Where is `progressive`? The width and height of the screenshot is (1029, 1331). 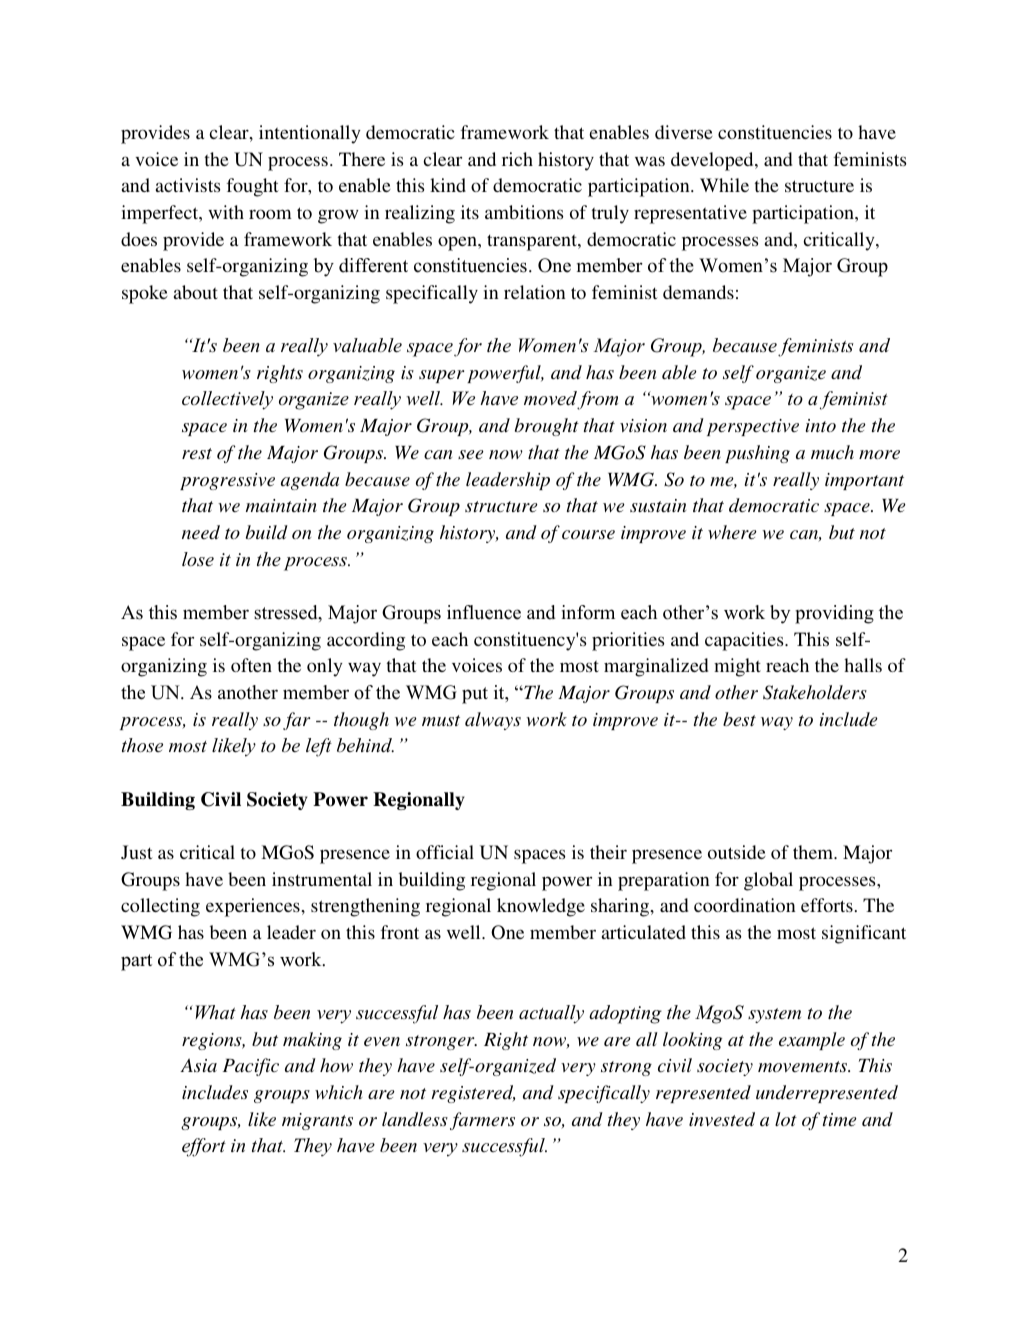
progressive is located at coordinates (227, 481).
